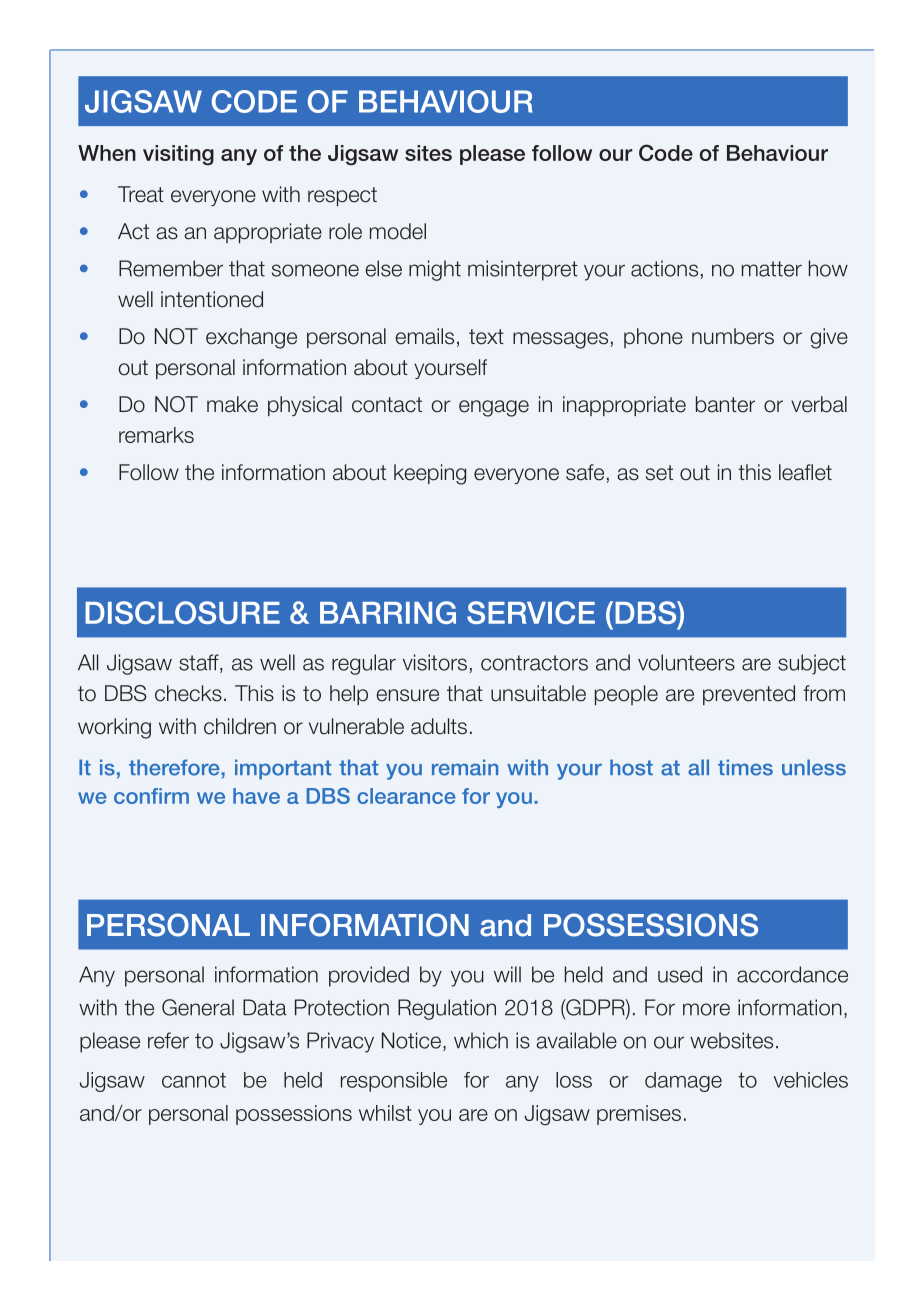  Describe the element at coordinates (481, 1040) in the document. I see `which` at that location.
